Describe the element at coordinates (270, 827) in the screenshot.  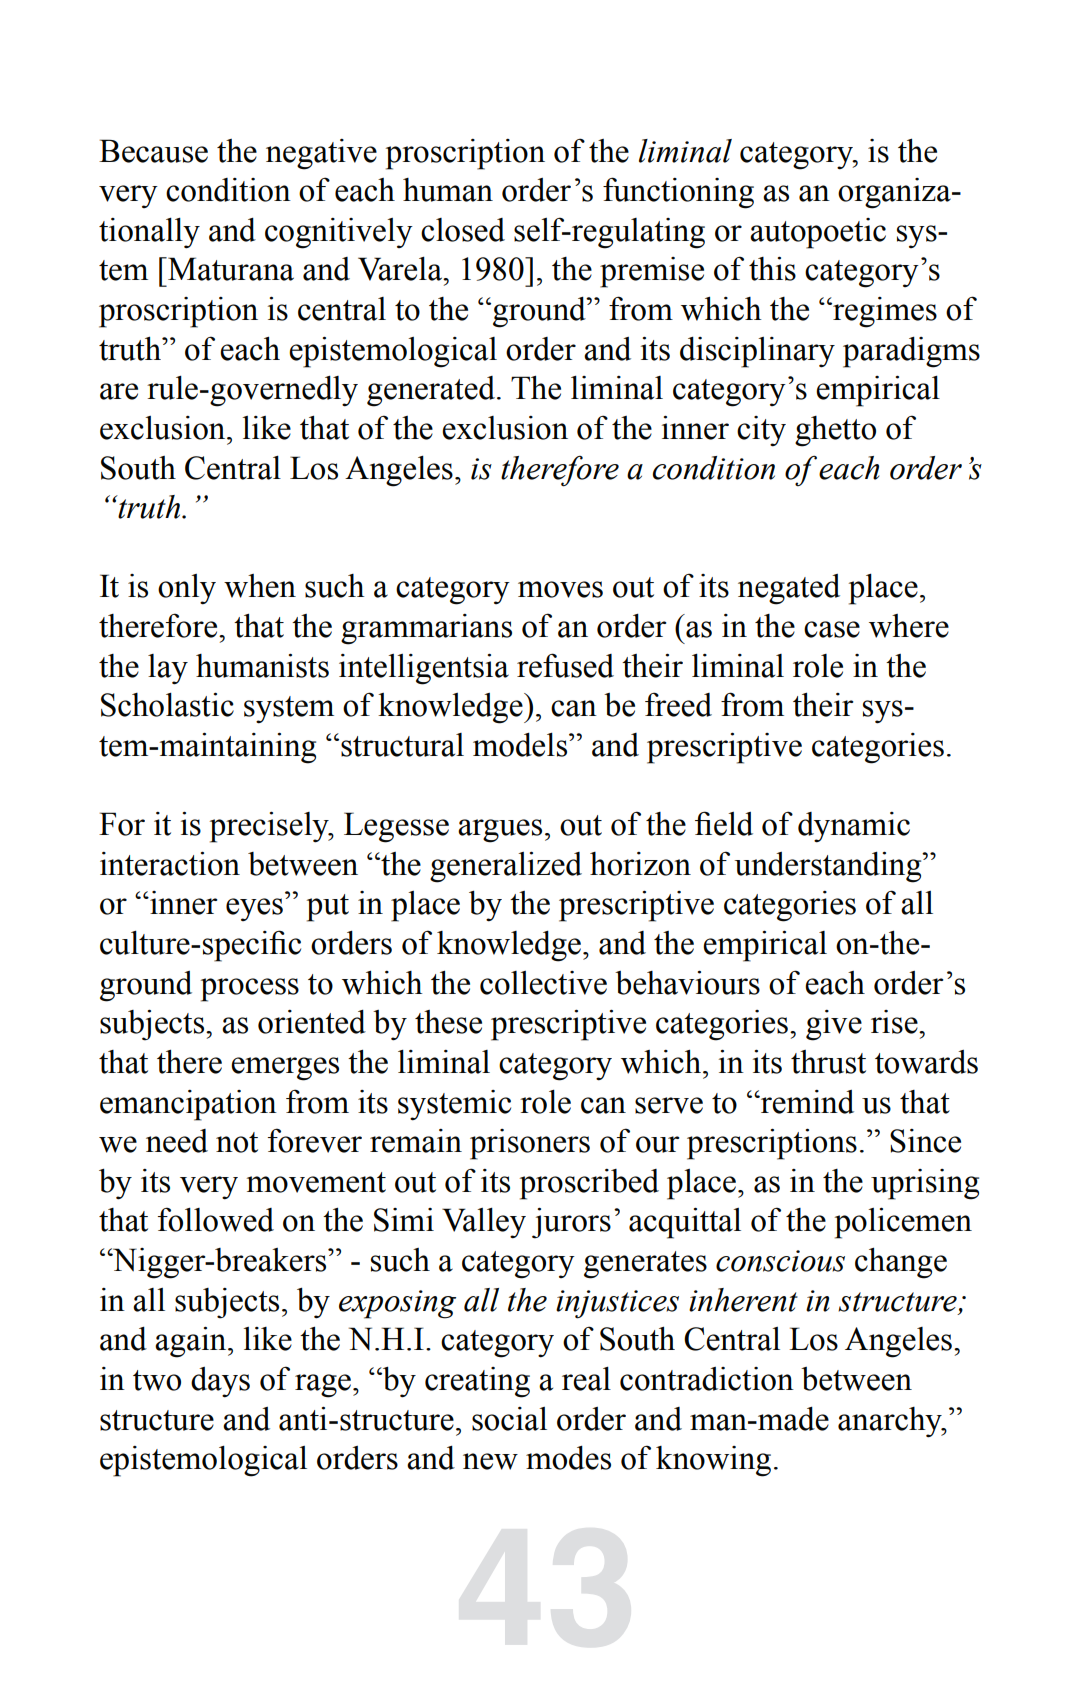
I see `precisely` at that location.
